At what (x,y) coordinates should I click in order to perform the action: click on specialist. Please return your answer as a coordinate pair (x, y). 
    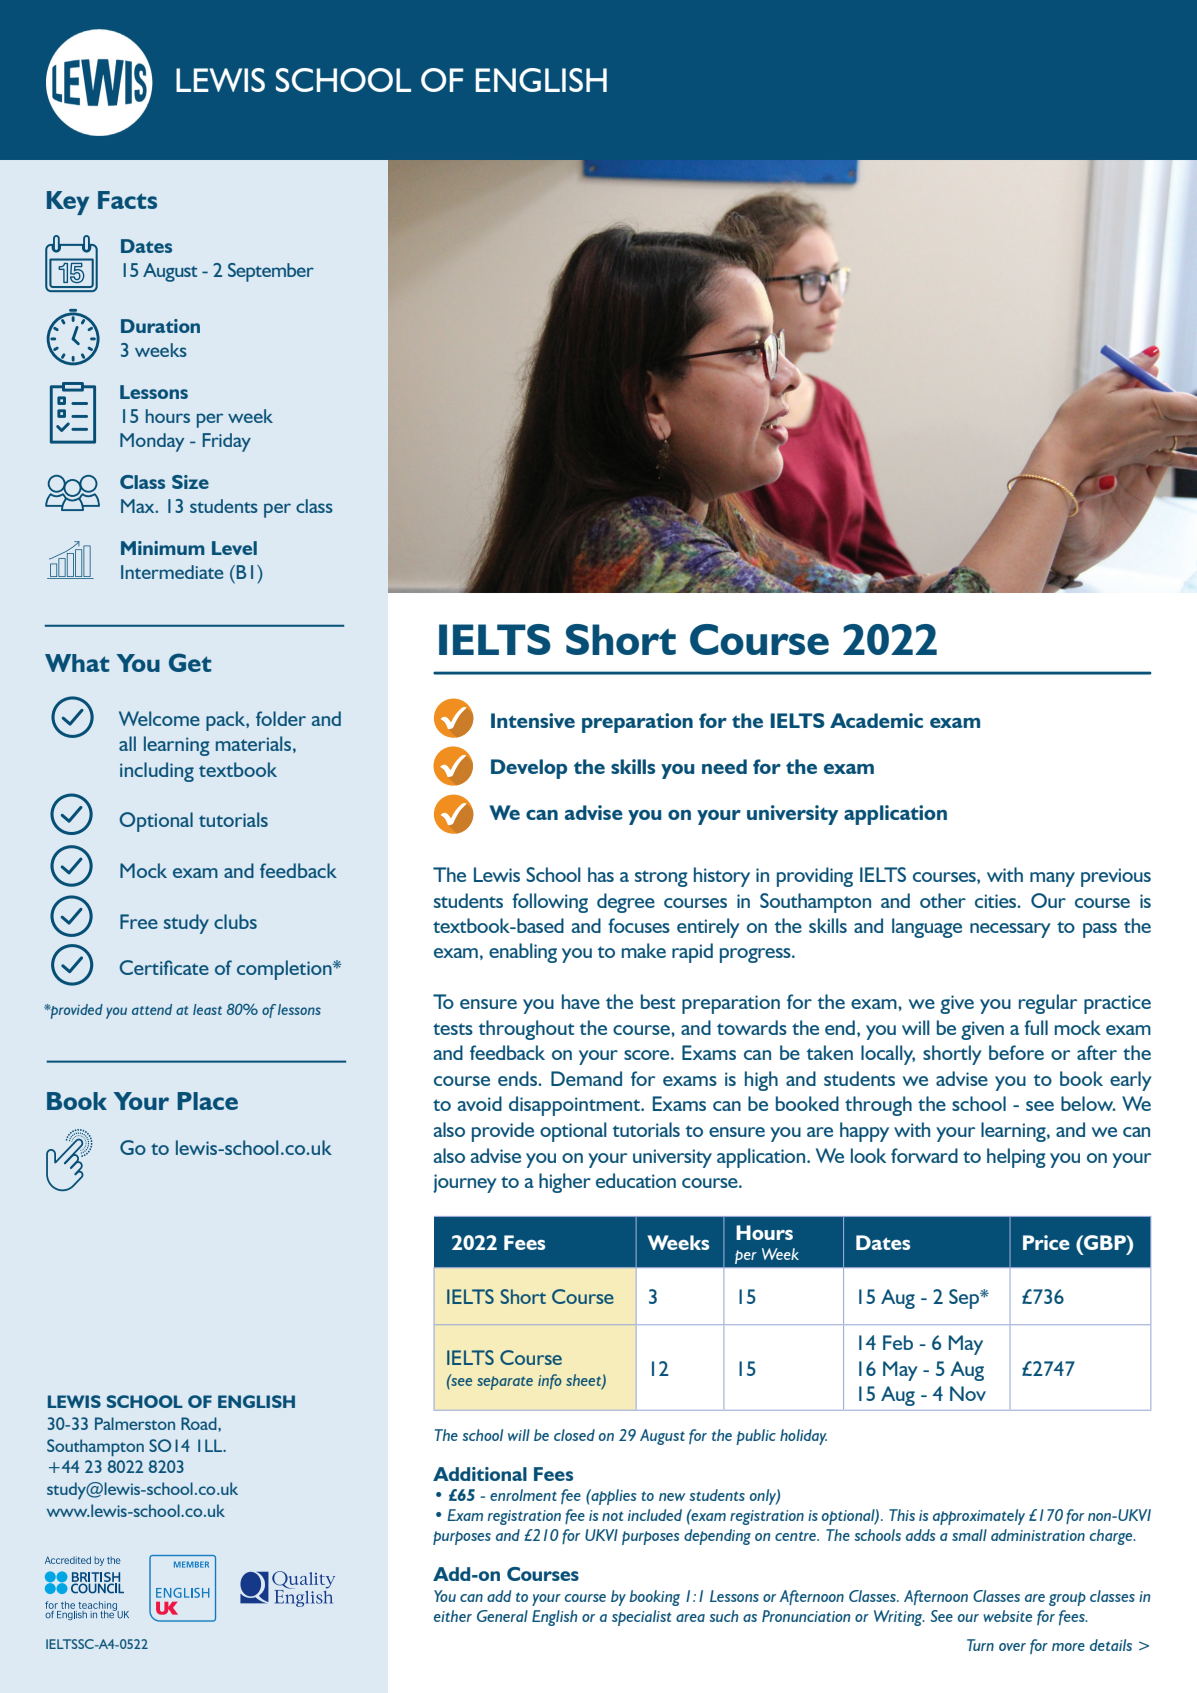
    Looking at the image, I should click on (642, 1618).
